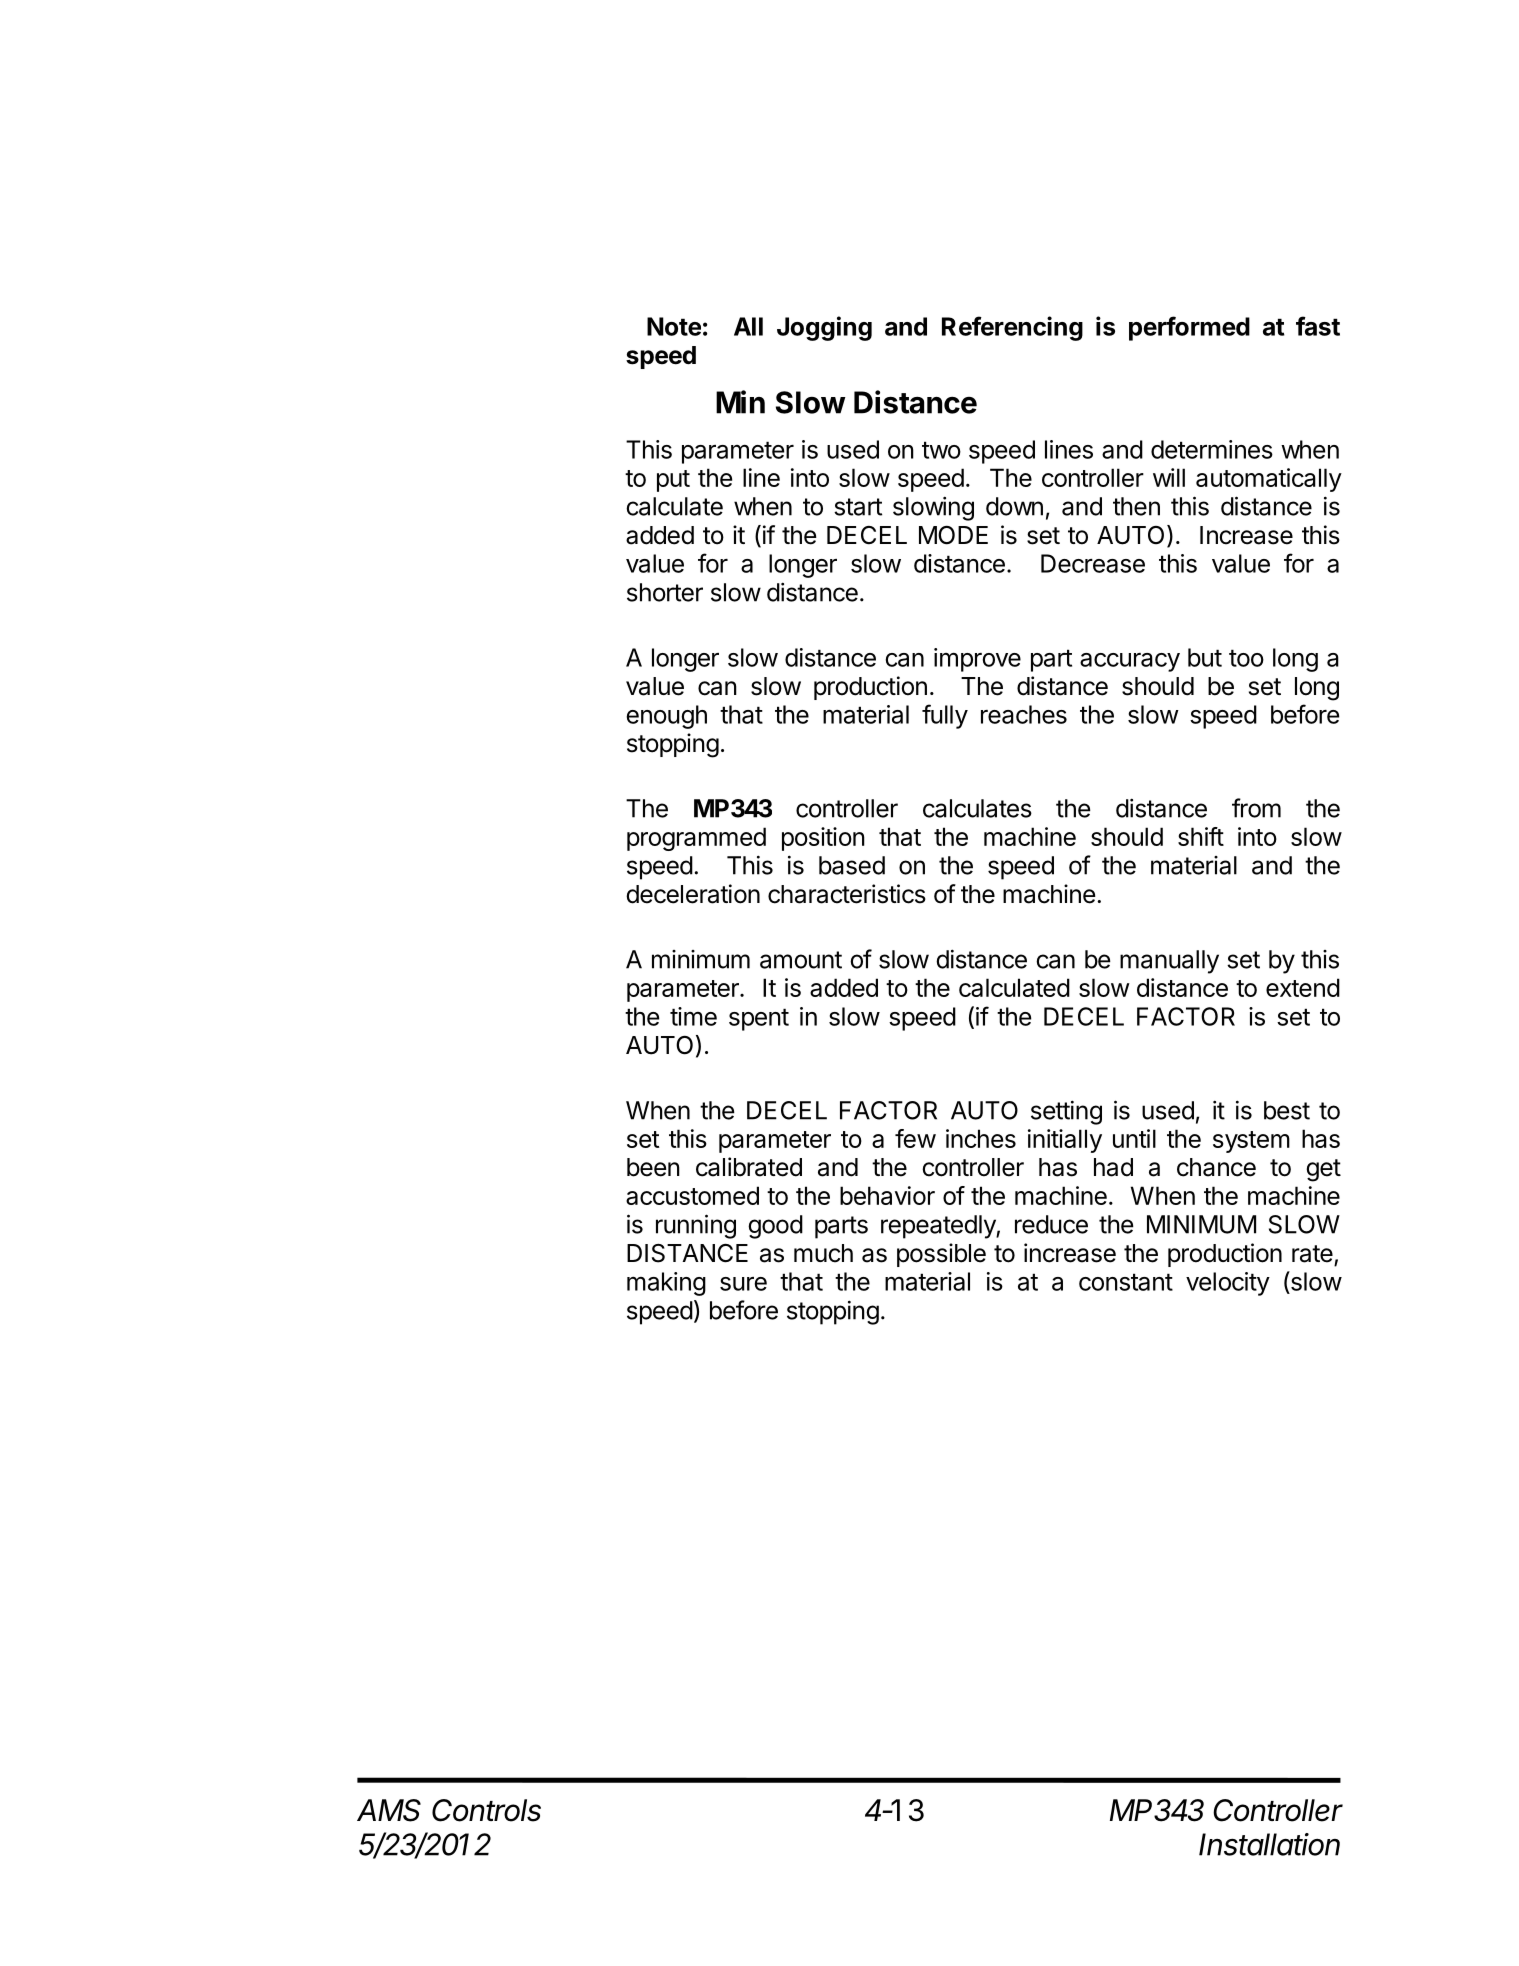  I want to click on shift, so click(1201, 836).
